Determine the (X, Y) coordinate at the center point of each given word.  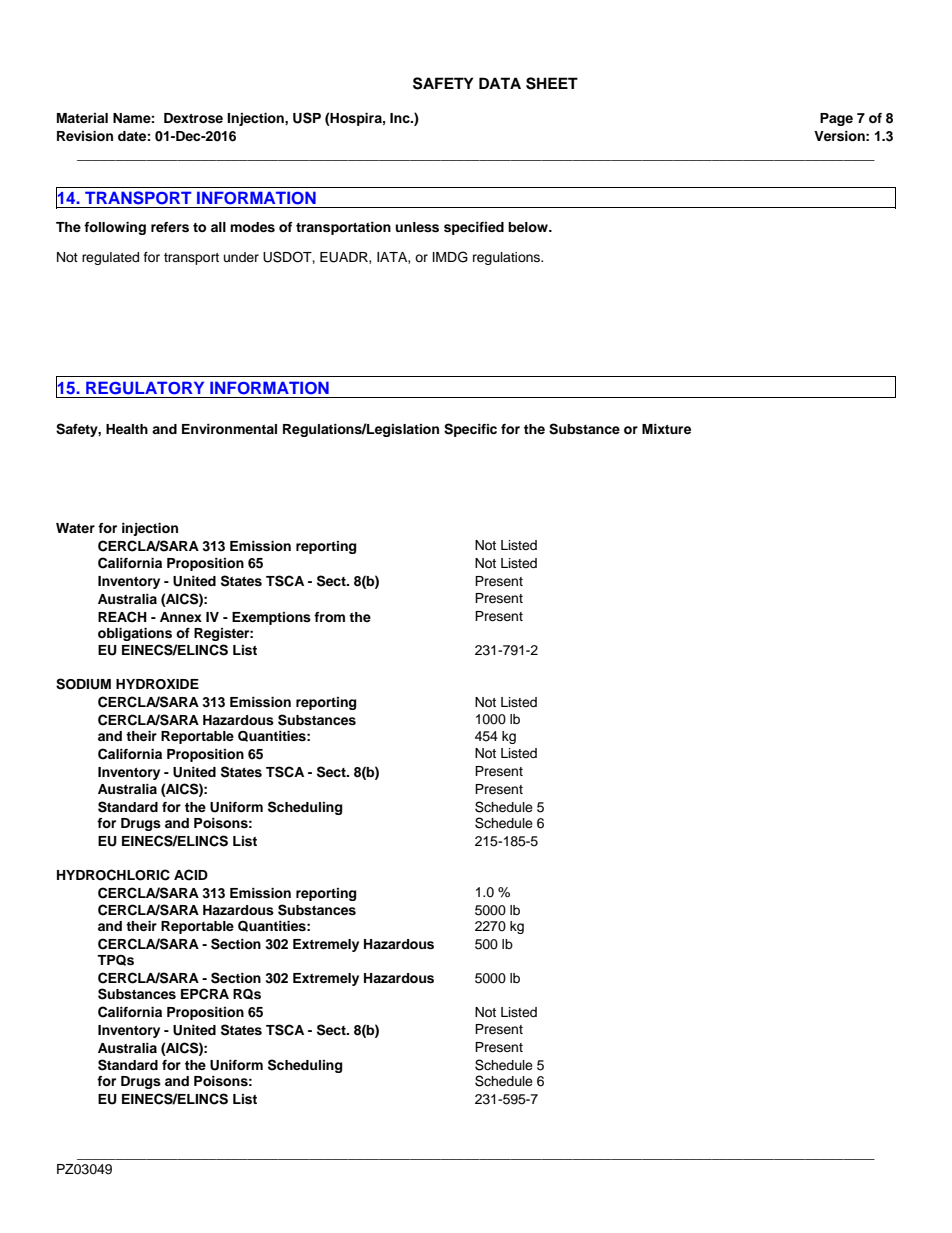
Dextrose (193, 118)
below (529, 227)
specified (474, 228)
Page (836, 119)
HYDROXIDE (157, 684)
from (329, 617)
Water (75, 528)
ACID (191, 875)
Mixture (666, 429)
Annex (181, 617)
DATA (500, 83)
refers (170, 227)
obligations (135, 634)
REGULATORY (145, 388)
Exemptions (271, 618)
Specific (470, 430)
